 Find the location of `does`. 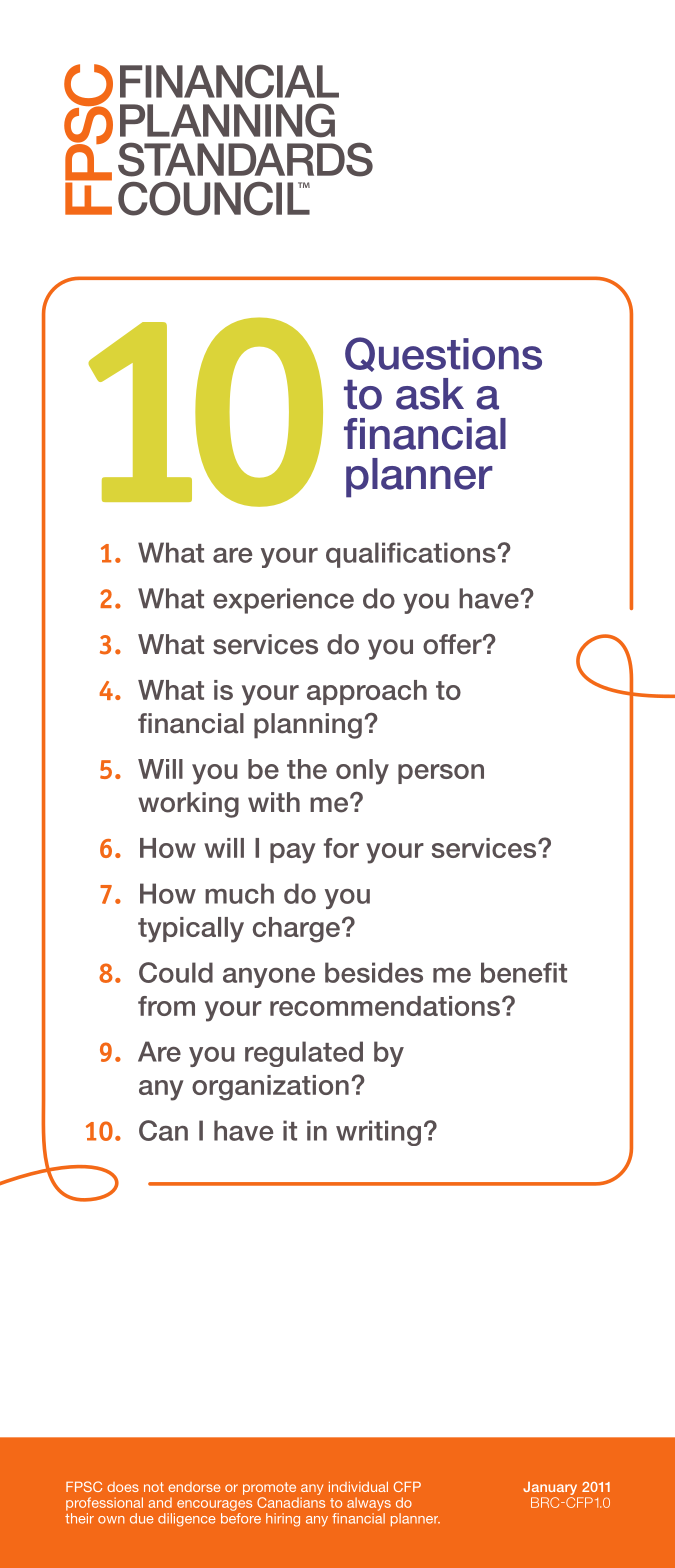

does is located at coordinates (123, 1487).
